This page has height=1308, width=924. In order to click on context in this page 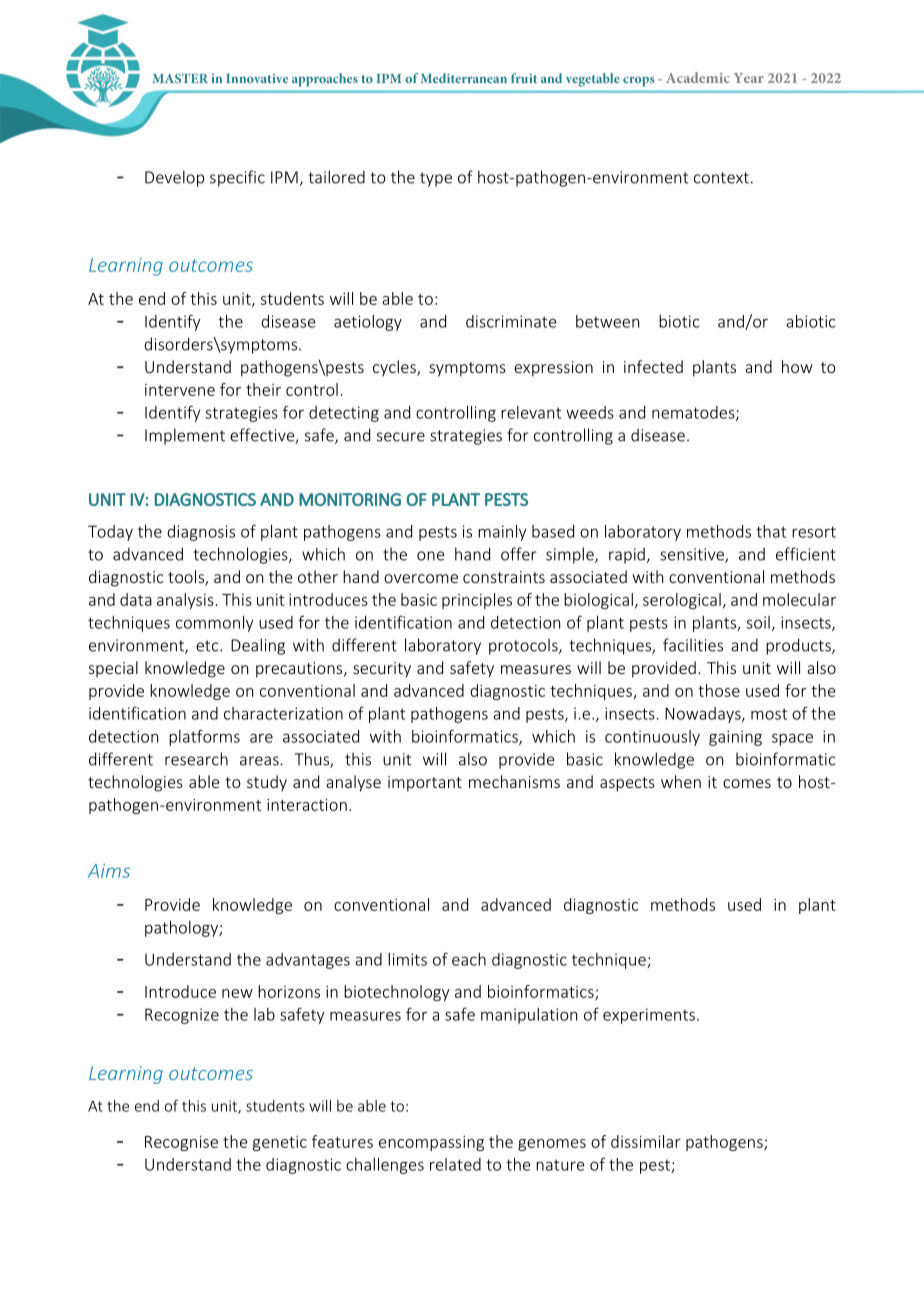, I will do `click(721, 178)`.
